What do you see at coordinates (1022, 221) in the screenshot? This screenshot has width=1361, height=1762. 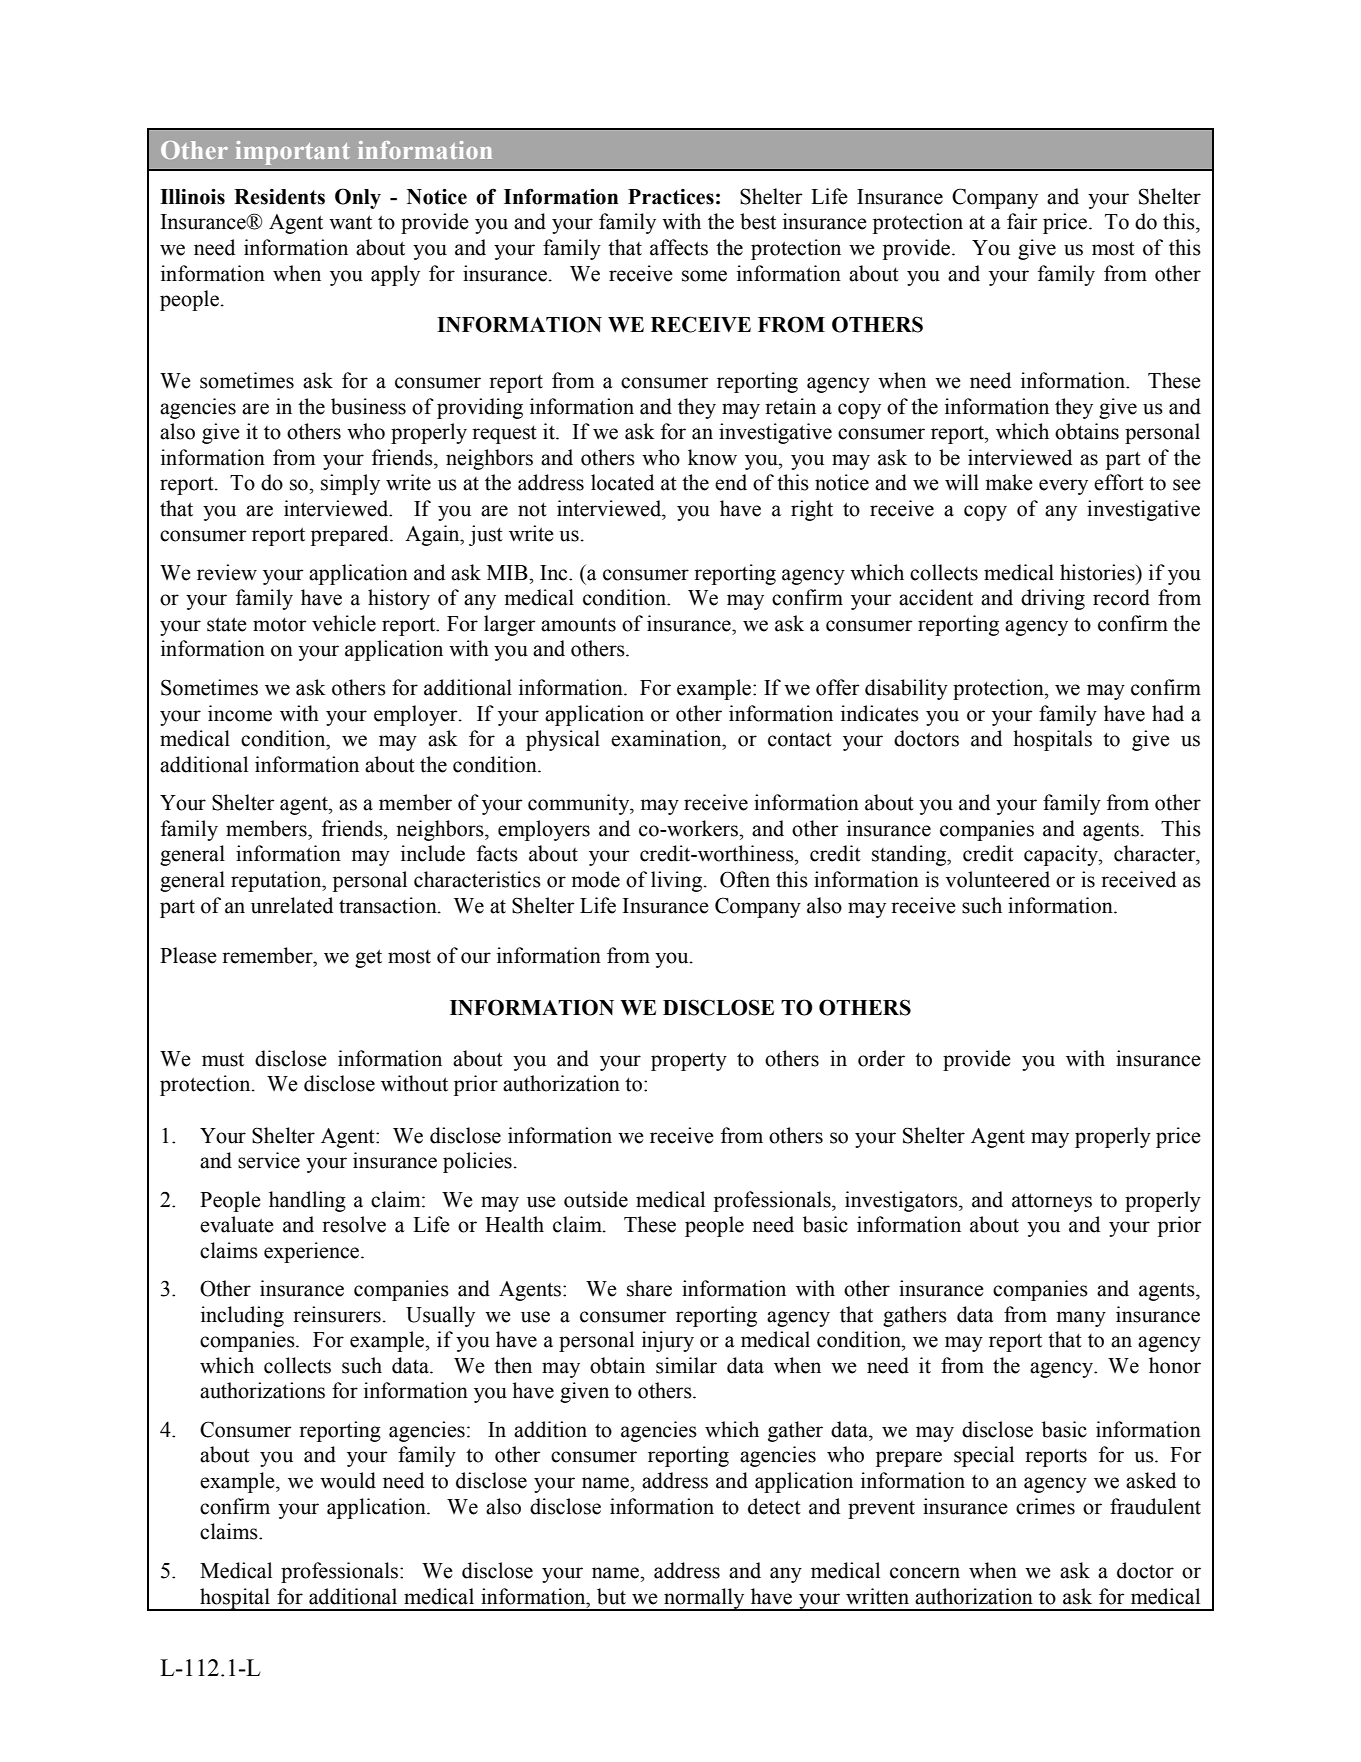 I see `fair` at bounding box center [1022, 221].
